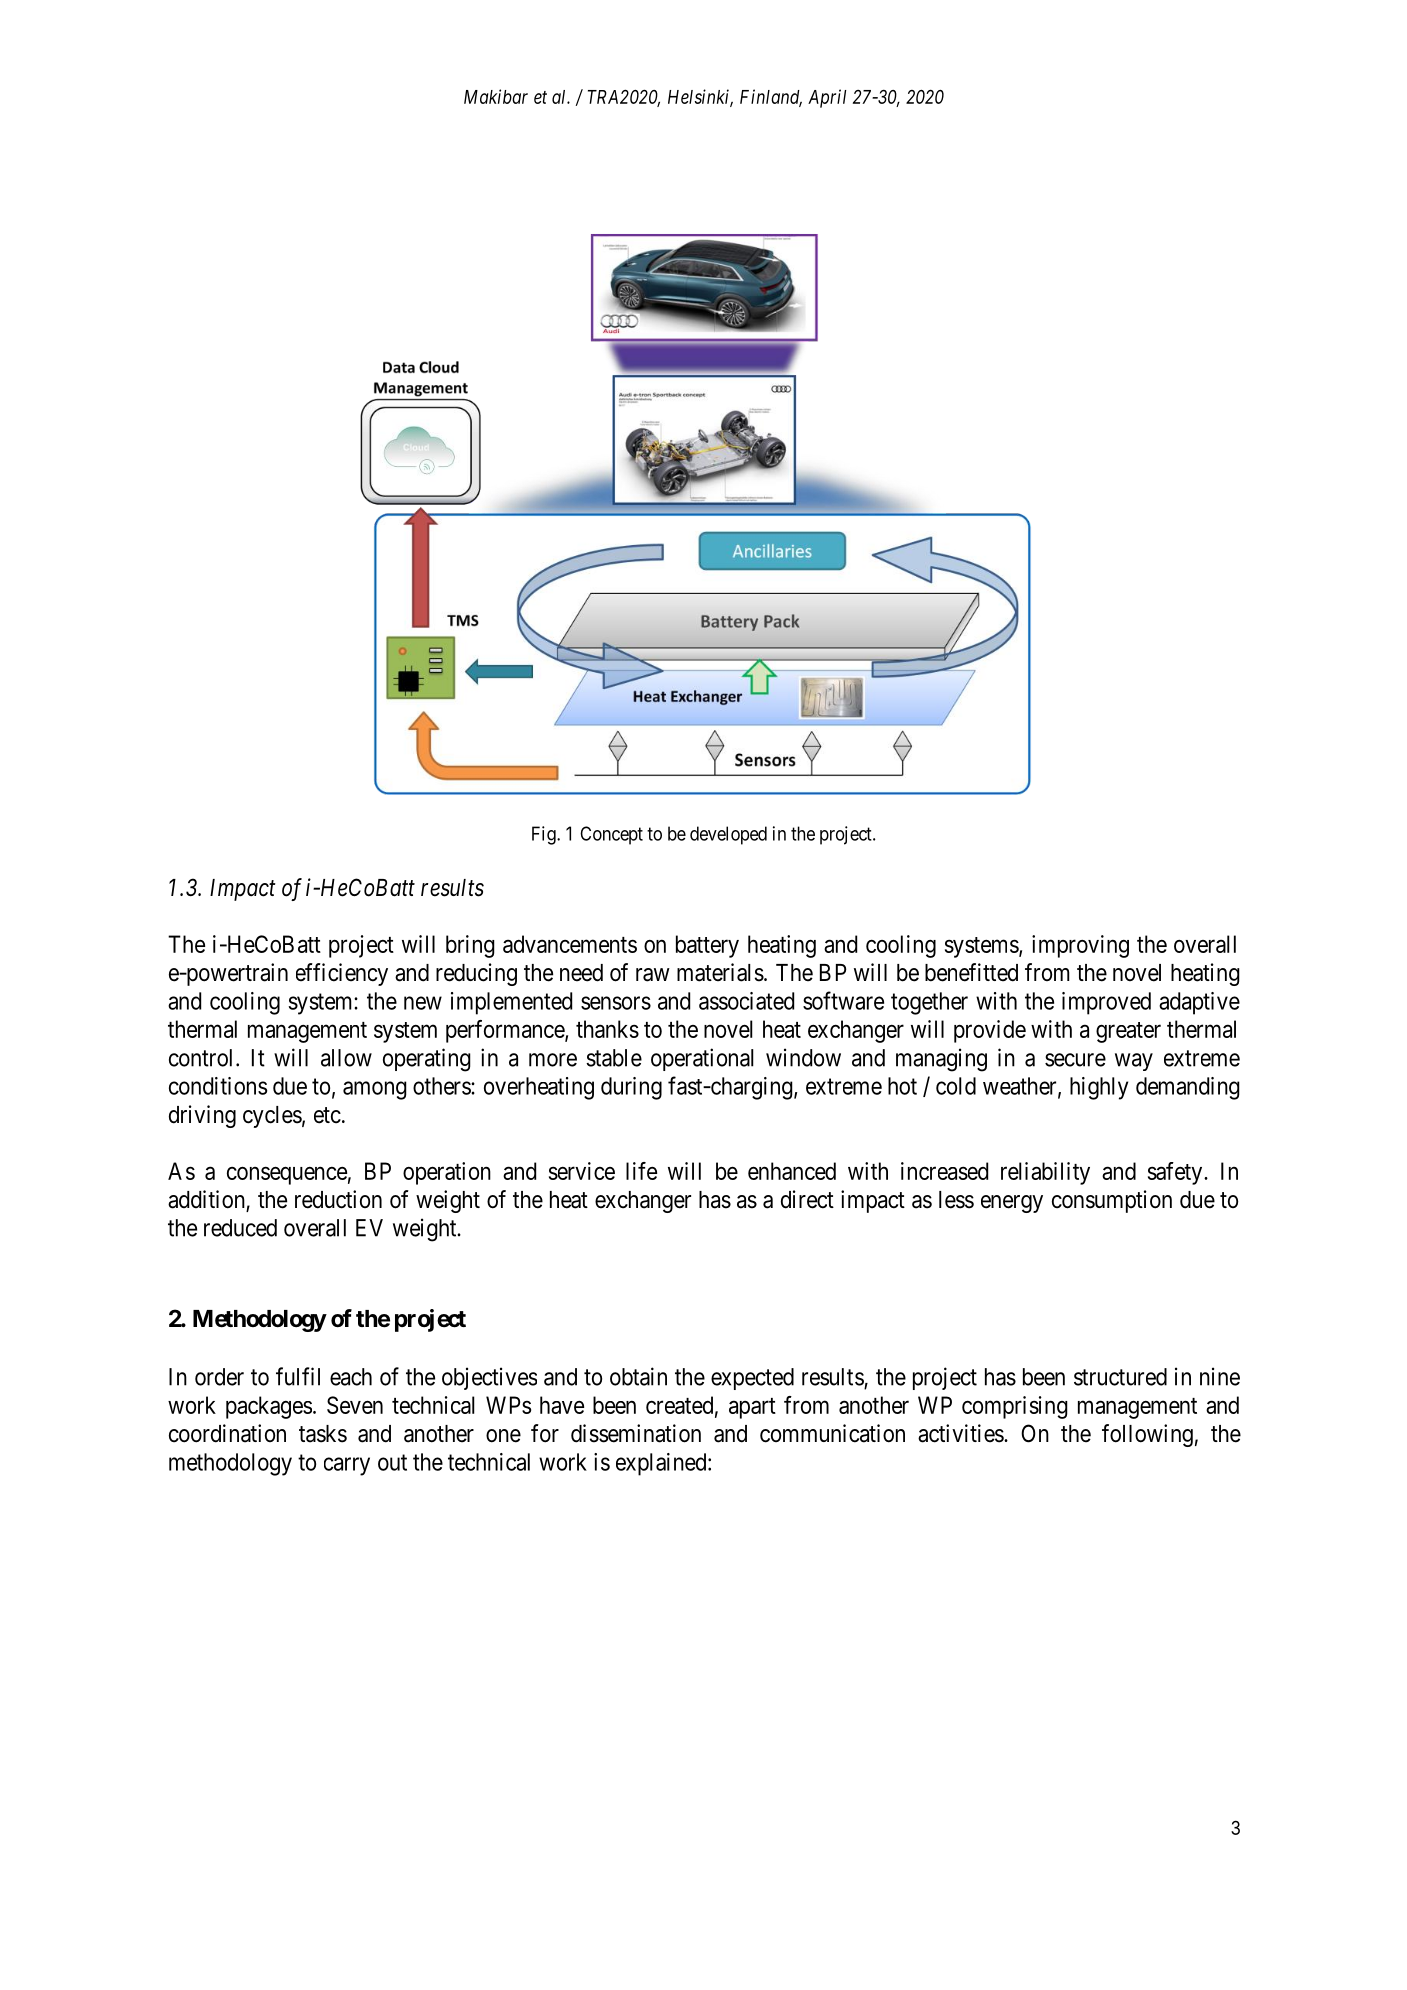 This image has width=1407, height=1990. What do you see at coordinates (1147, 1435) in the image?
I see `following` at bounding box center [1147, 1435].
